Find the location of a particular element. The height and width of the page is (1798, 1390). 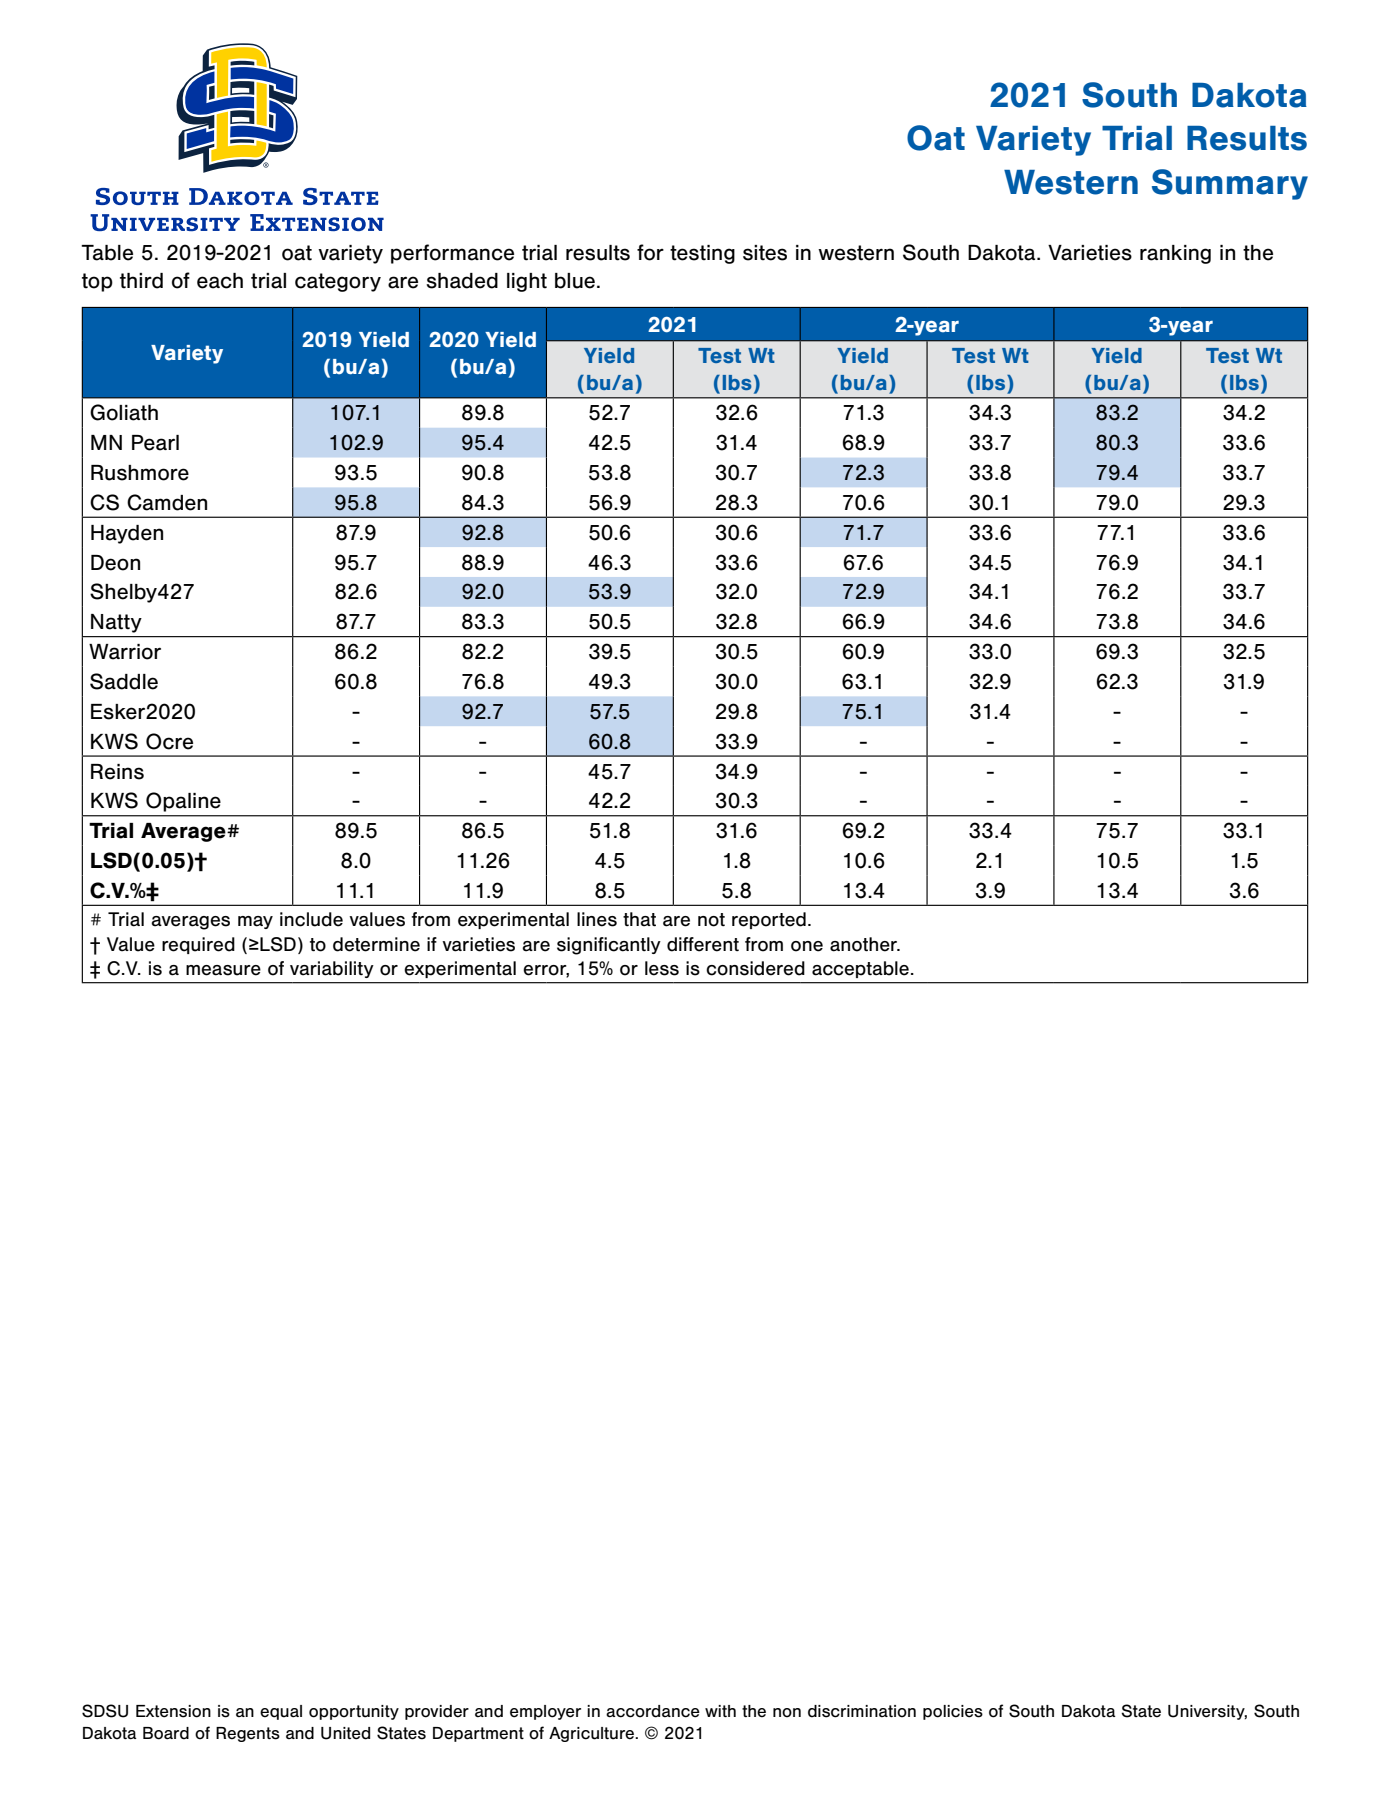

another is located at coordinates (865, 944).
